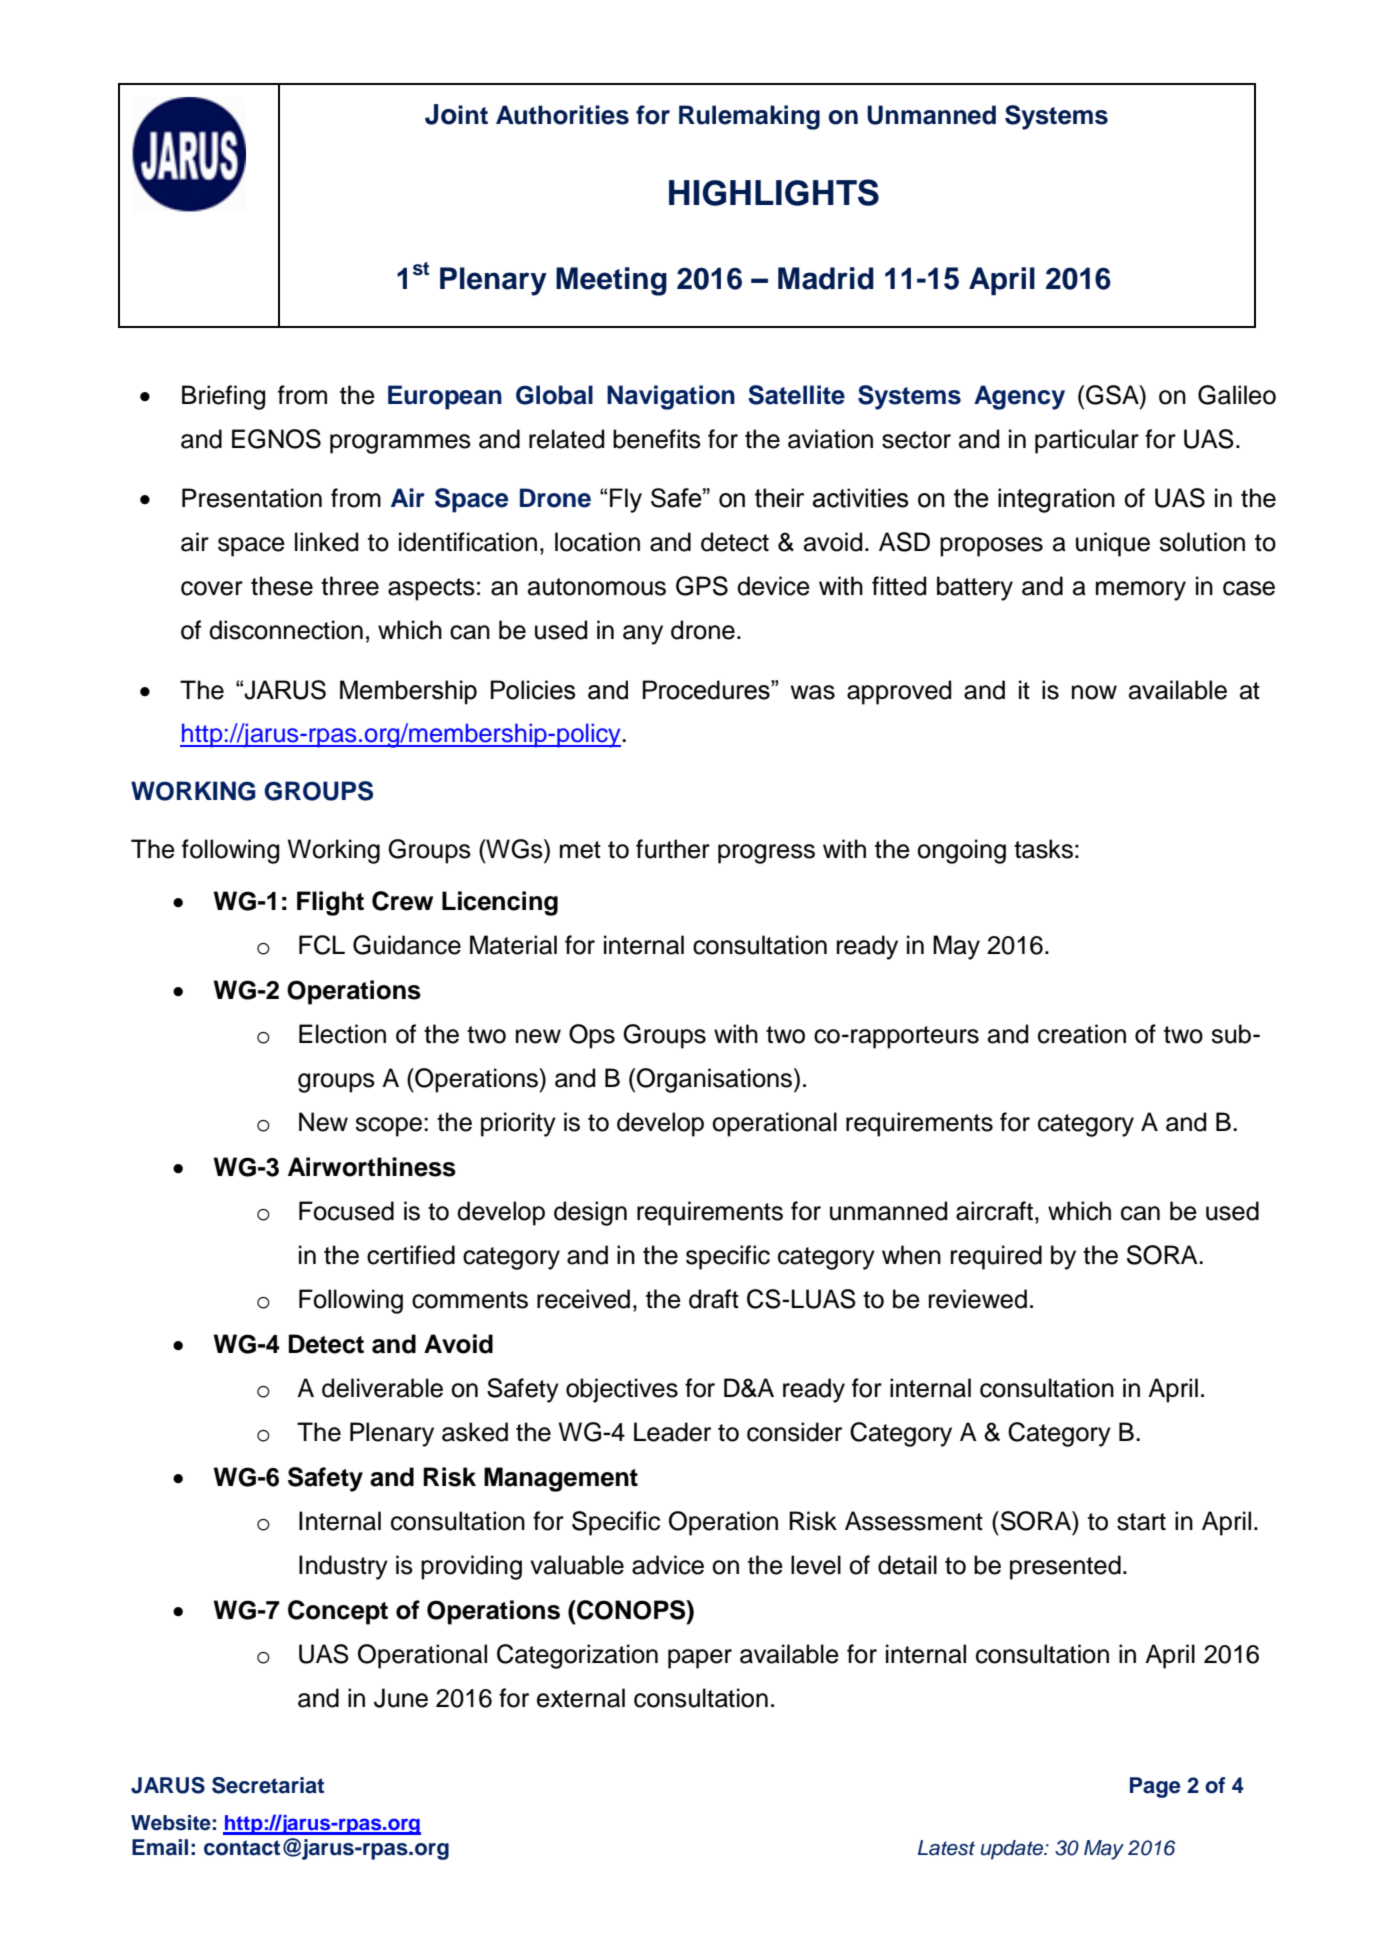  Describe the element at coordinates (702, 586) in the document. I see `GPS` at that location.
